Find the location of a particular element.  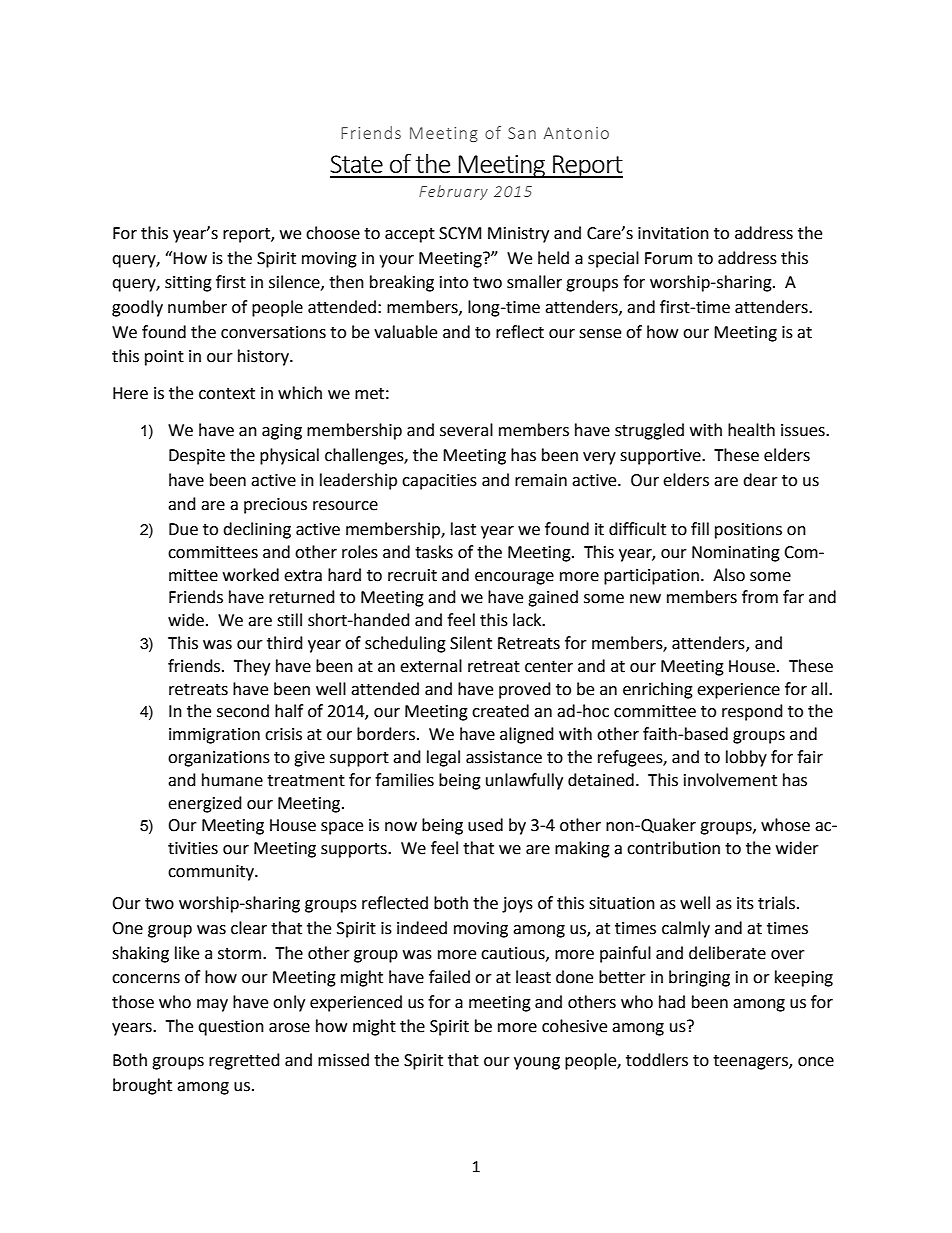

lobby is located at coordinates (746, 758).
